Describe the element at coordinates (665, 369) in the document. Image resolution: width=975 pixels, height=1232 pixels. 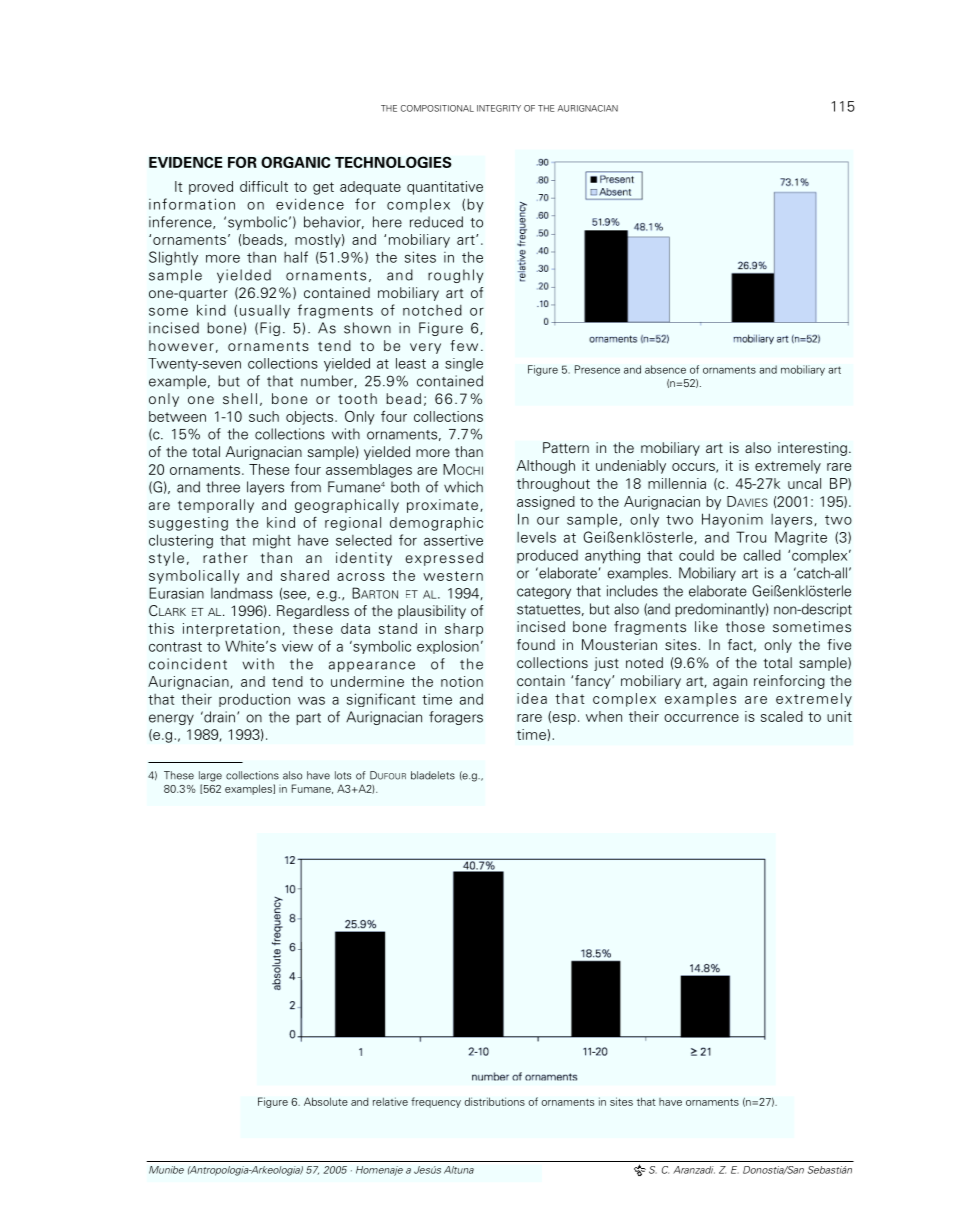
I see `absence` at that location.
